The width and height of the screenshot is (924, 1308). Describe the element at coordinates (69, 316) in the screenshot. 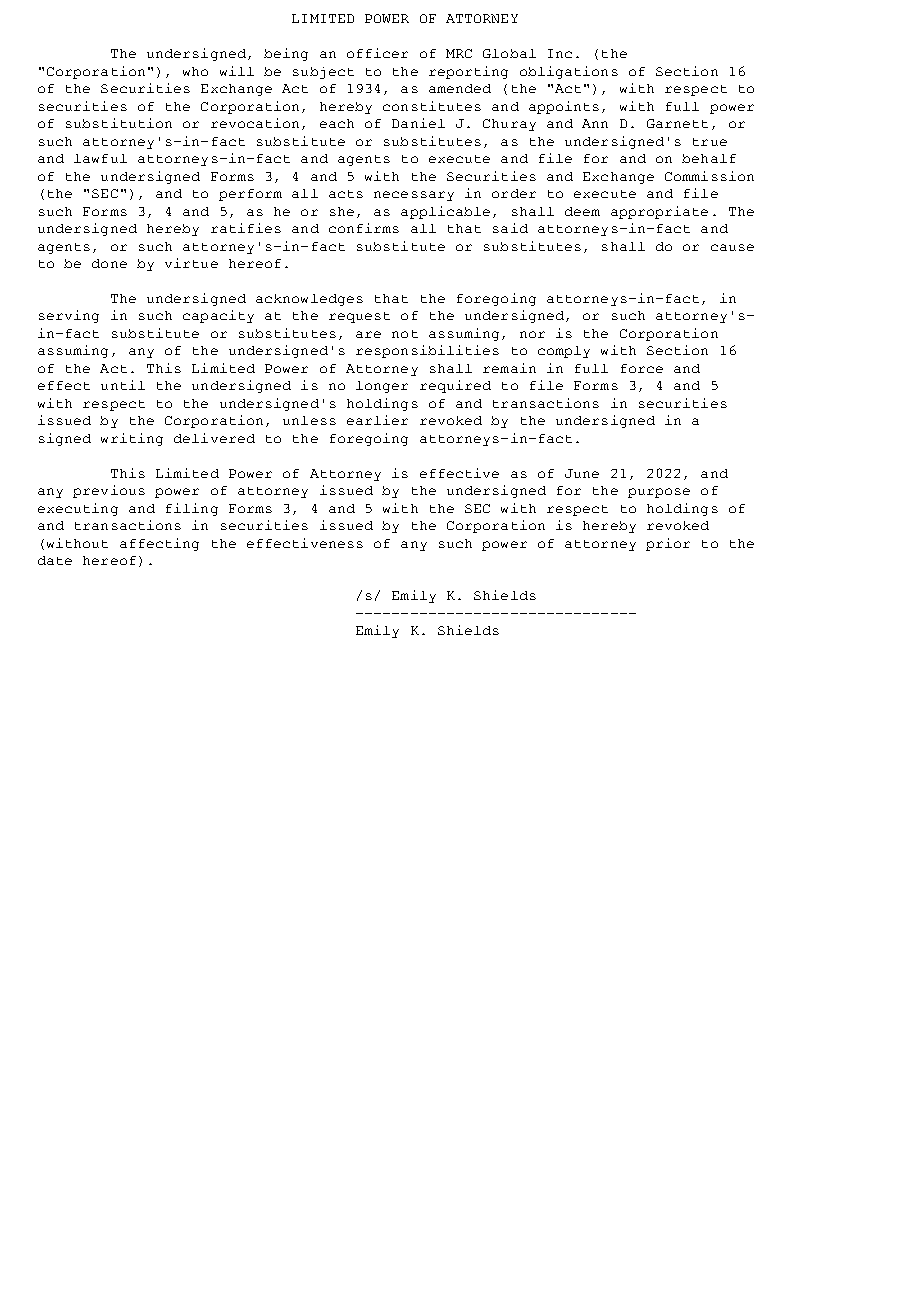

I see `serving` at that location.
